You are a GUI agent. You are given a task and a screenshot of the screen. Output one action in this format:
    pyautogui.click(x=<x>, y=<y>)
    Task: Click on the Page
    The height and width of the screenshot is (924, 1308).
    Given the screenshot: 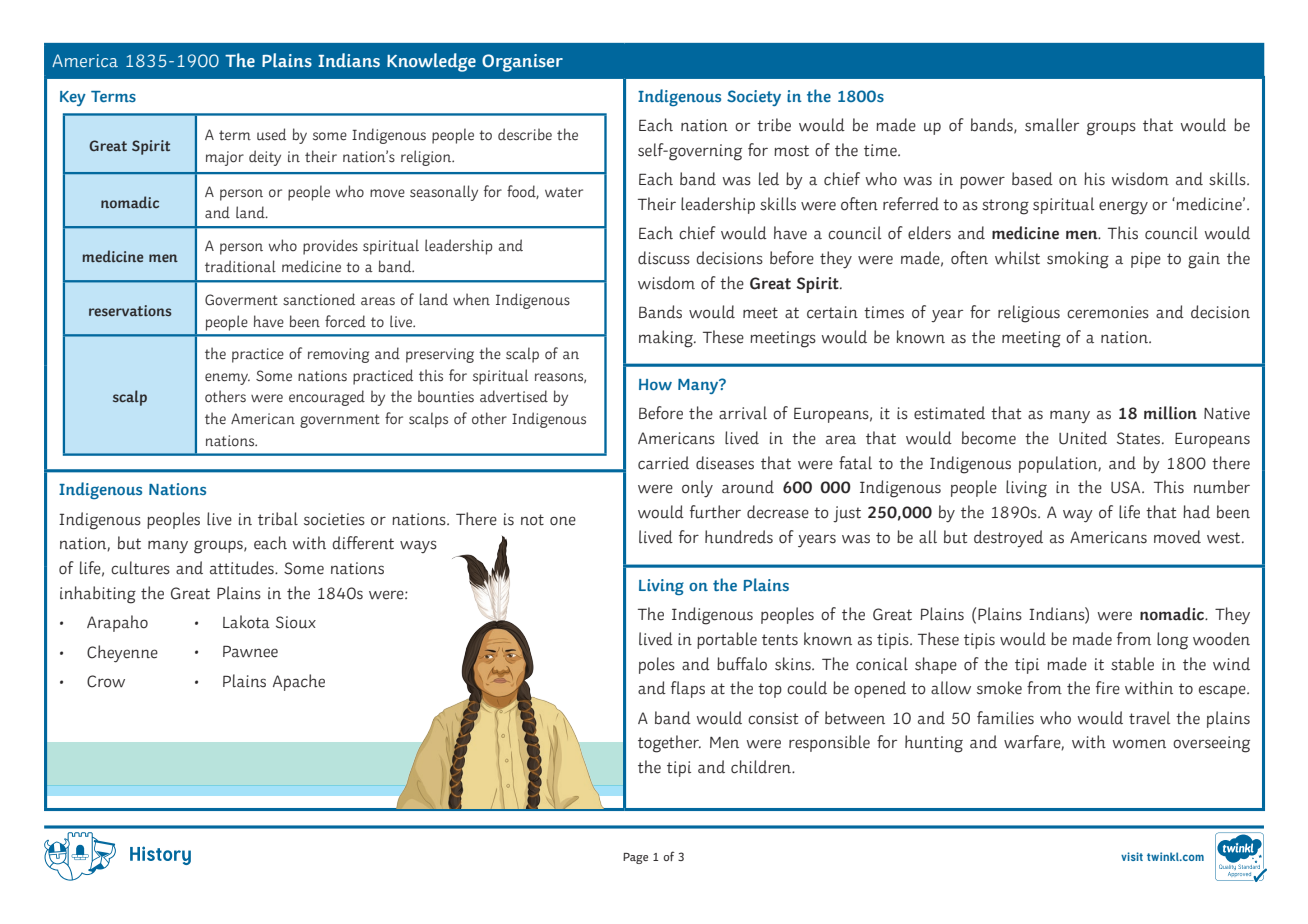 What is the action you would take?
    pyautogui.click(x=635, y=858)
